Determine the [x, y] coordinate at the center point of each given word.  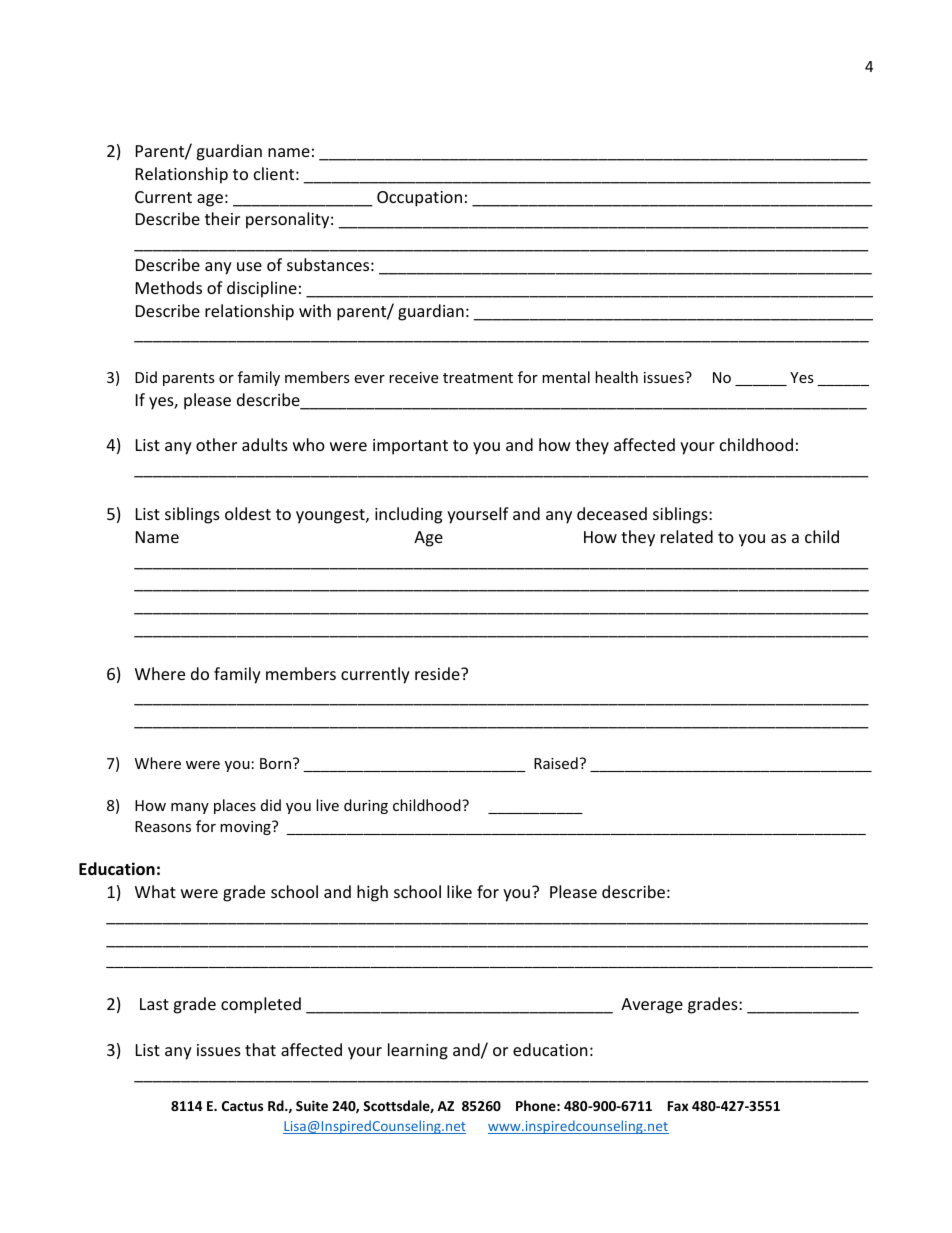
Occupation [419, 199]
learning [418, 1051]
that [260, 1049]
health [616, 377]
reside [438, 673]
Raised [556, 763]
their [222, 218]
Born [277, 763]
